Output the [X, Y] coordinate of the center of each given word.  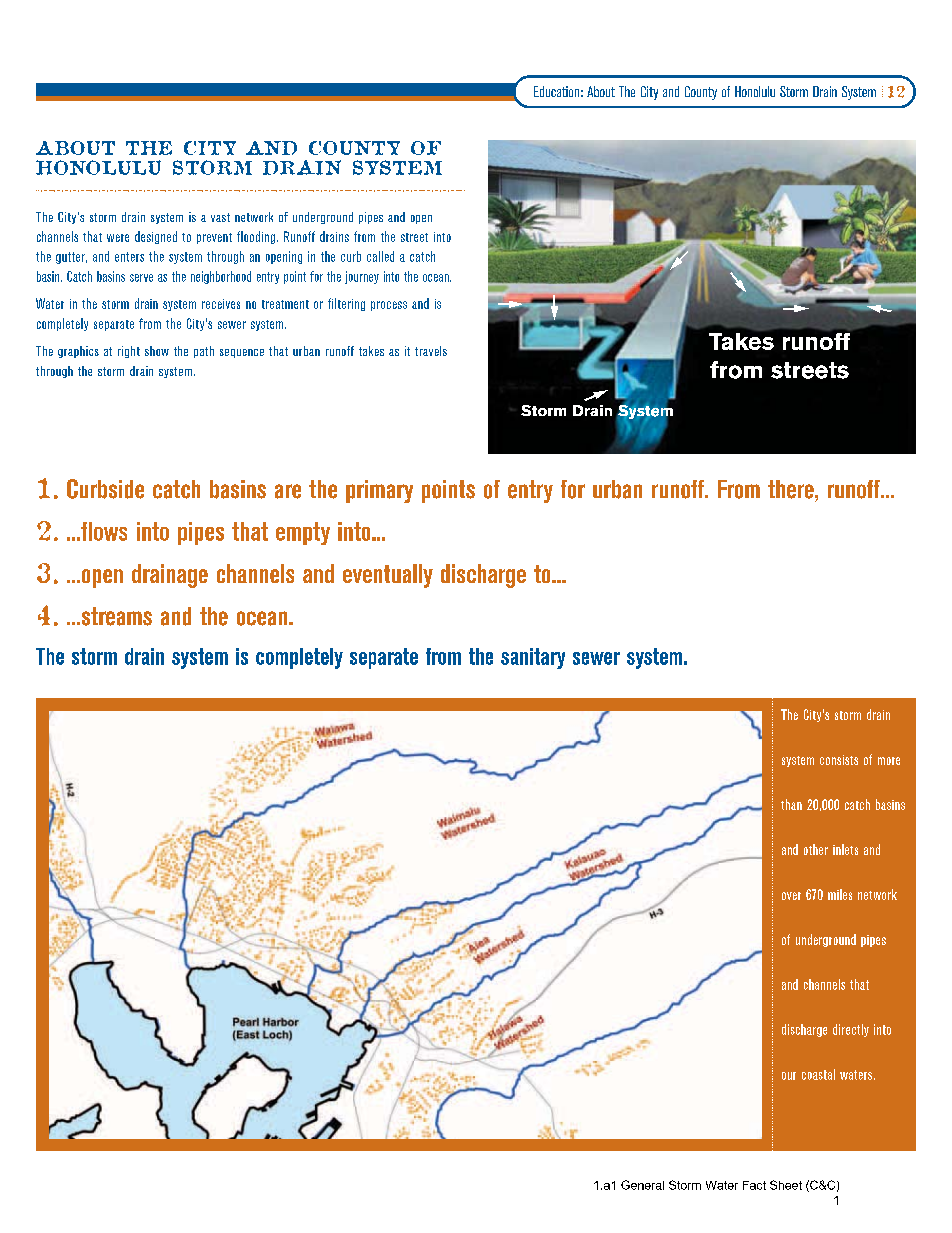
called [380, 256]
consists [839, 760]
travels [431, 351]
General [642, 1185]
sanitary [533, 658]
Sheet [786, 1185]
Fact [754, 1185]
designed [156, 237]
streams [115, 616]
